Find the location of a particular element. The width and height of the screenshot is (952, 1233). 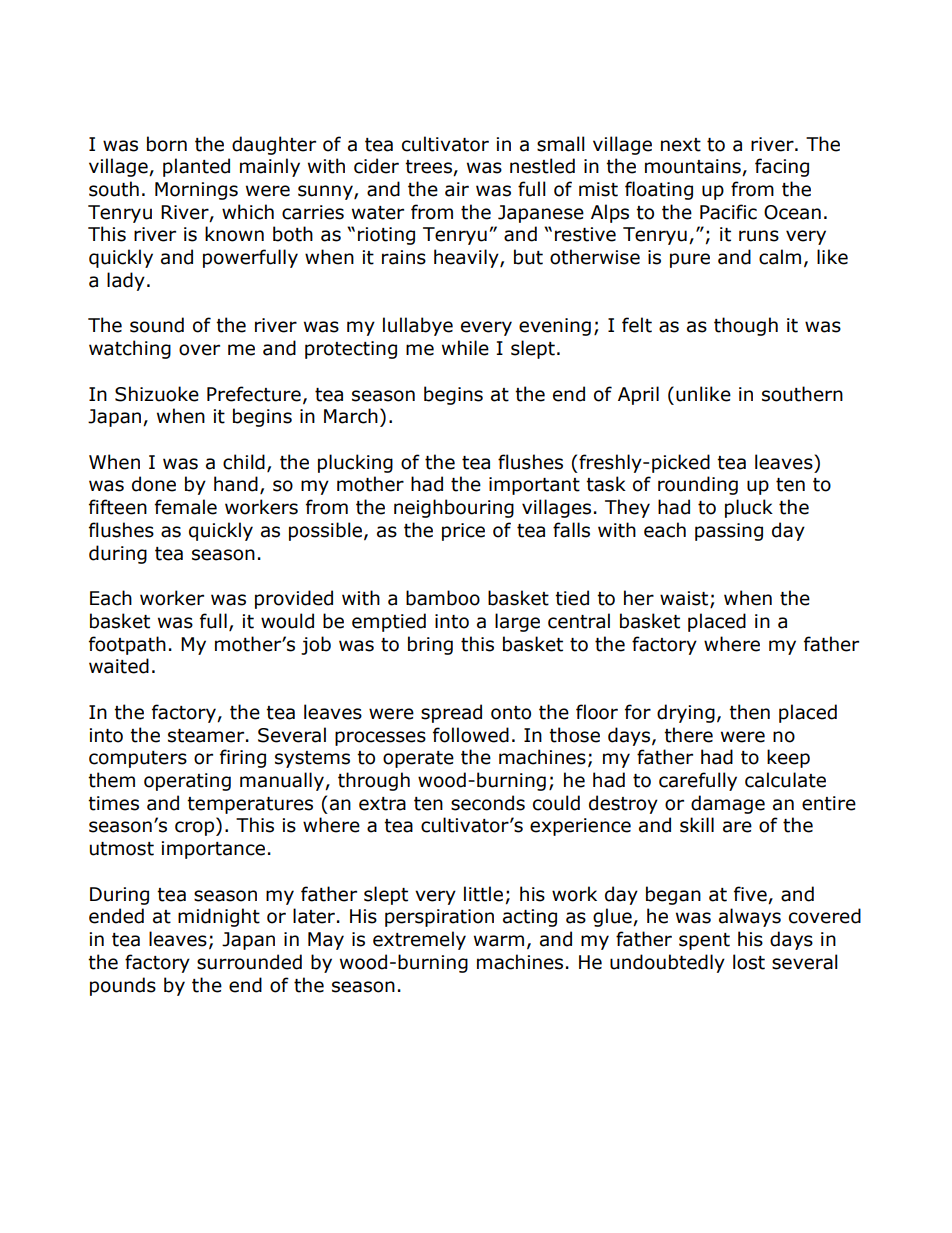

surrounded is located at coordinates (249, 962).
